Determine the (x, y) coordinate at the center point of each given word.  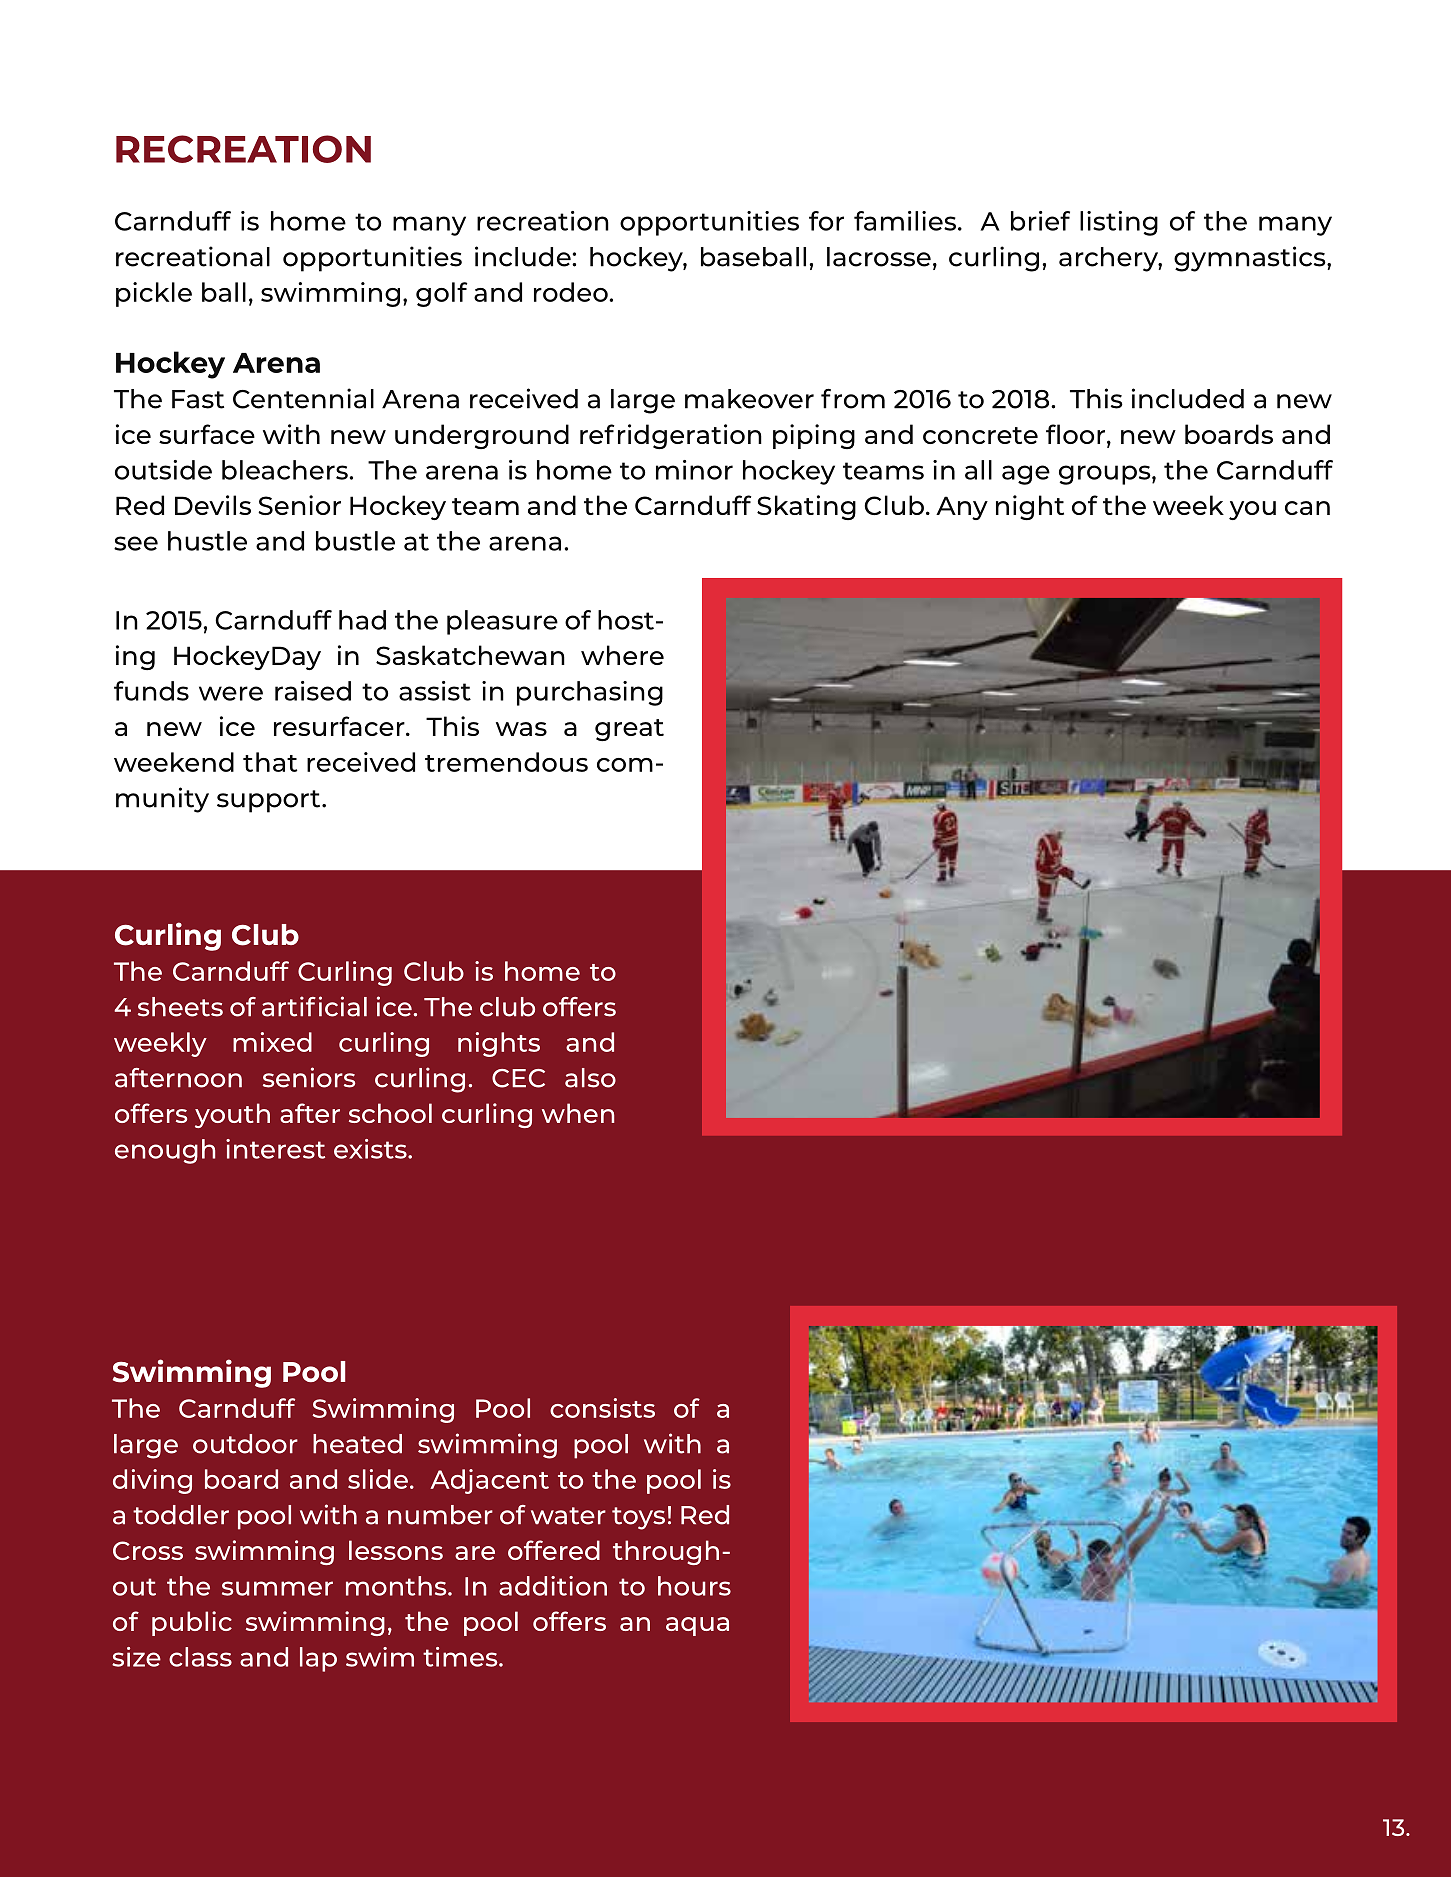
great (629, 730)
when (578, 1113)
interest (275, 1149)
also (590, 1078)
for (826, 221)
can (1307, 508)
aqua (697, 1626)
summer (277, 1588)
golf (441, 294)
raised (313, 691)
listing (1119, 223)
